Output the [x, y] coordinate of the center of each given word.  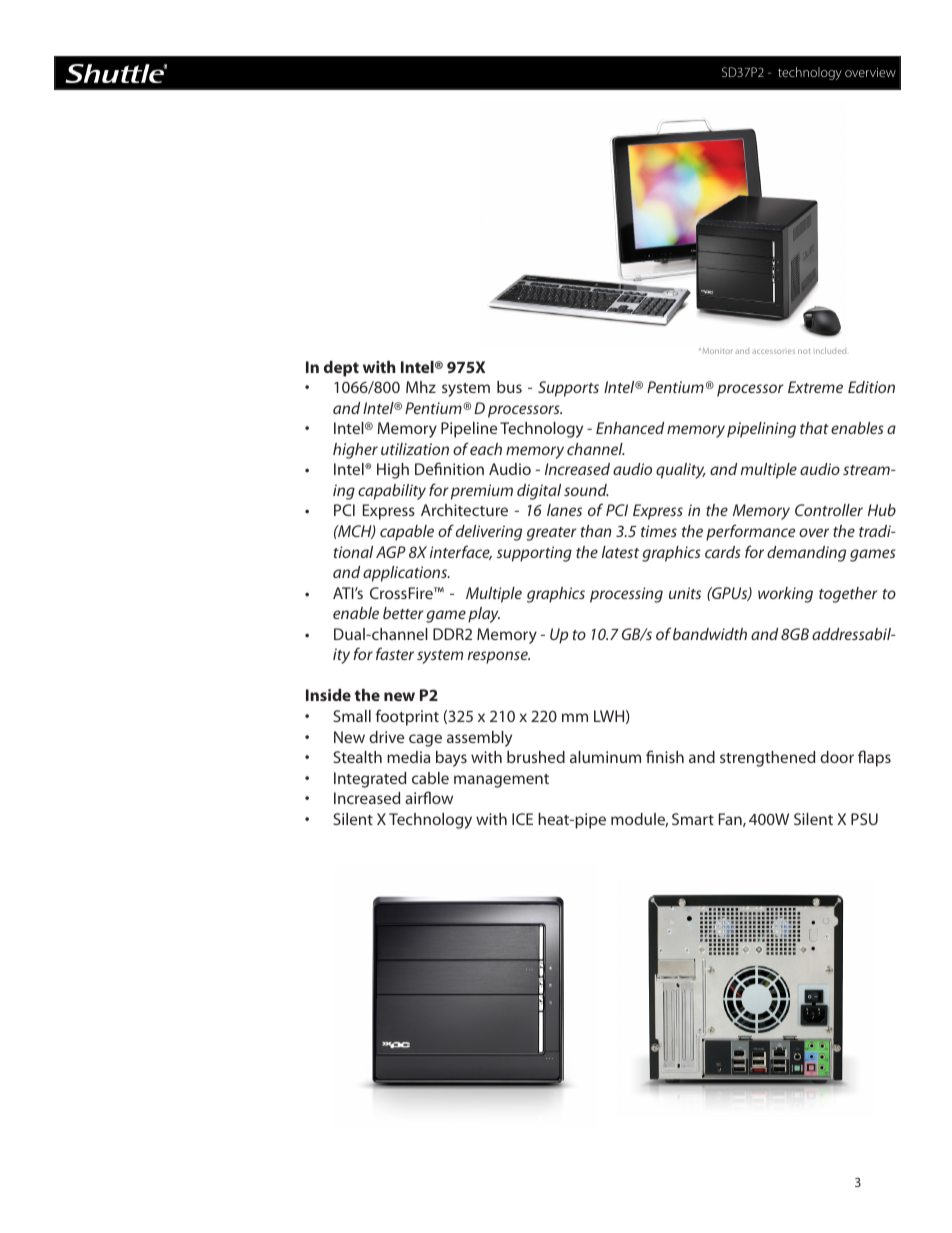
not [804, 351]
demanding [806, 554]
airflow [429, 797]
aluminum [605, 757]
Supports [568, 389]
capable [407, 533]
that [814, 428]
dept [341, 369]
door [837, 757]
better [403, 613]
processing [626, 595]
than [596, 531]
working [785, 595]
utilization [415, 449]
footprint [407, 717]
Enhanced [630, 428]
